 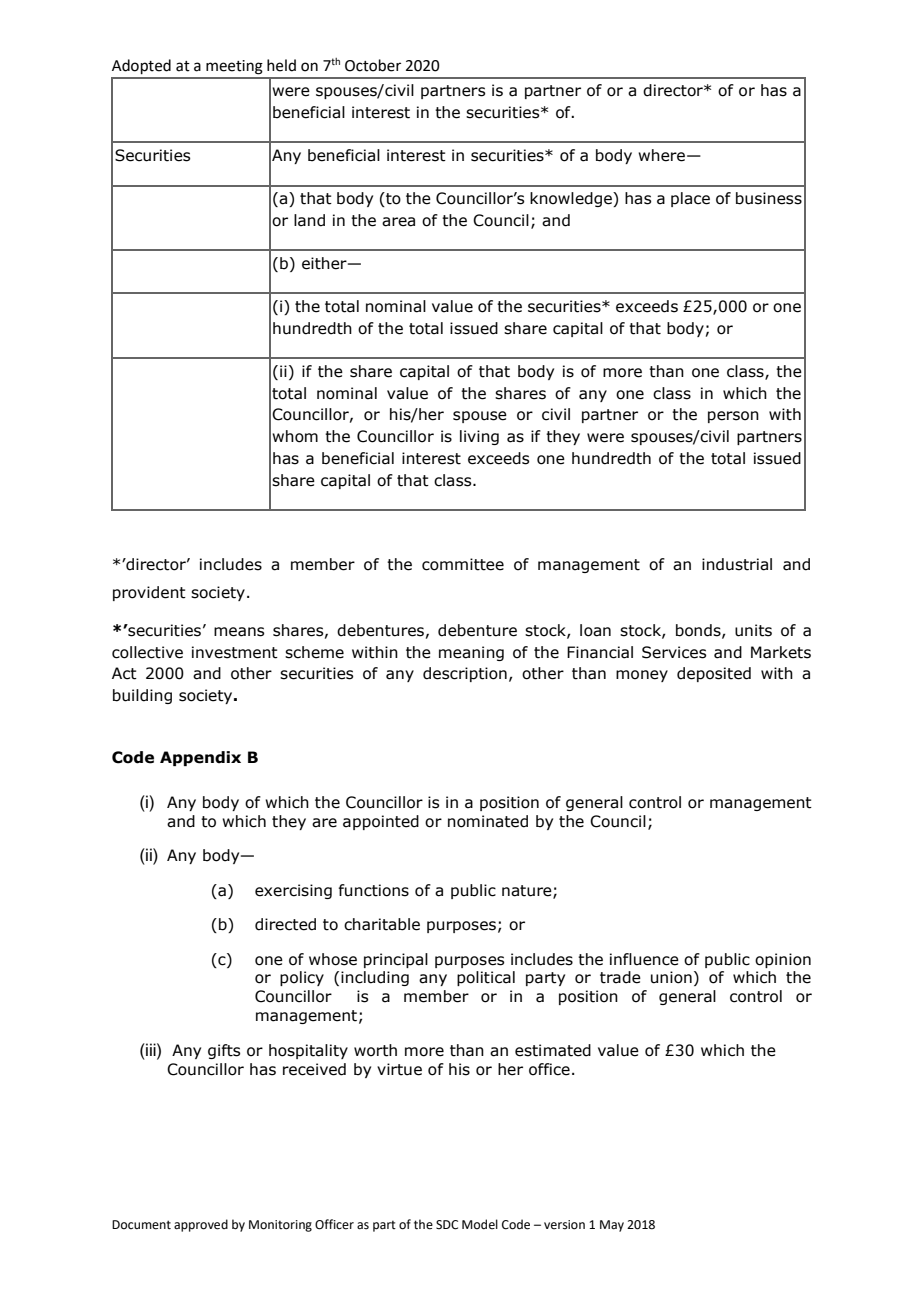 I want to click on October, so click(x=373, y=65).
